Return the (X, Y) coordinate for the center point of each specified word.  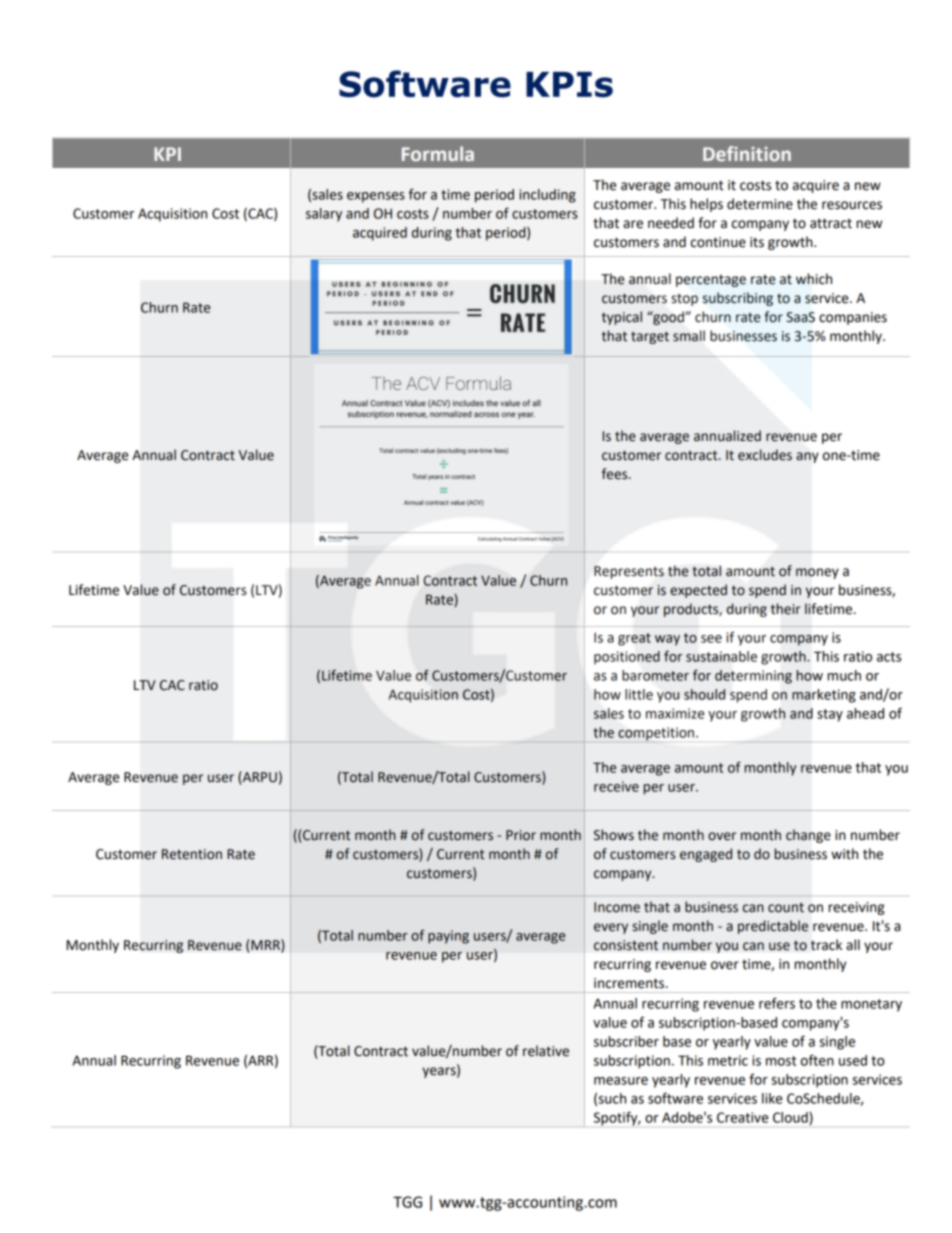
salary (324, 215)
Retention (192, 854)
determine (760, 204)
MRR (266, 944)
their (786, 609)
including (547, 196)
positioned (627, 658)
